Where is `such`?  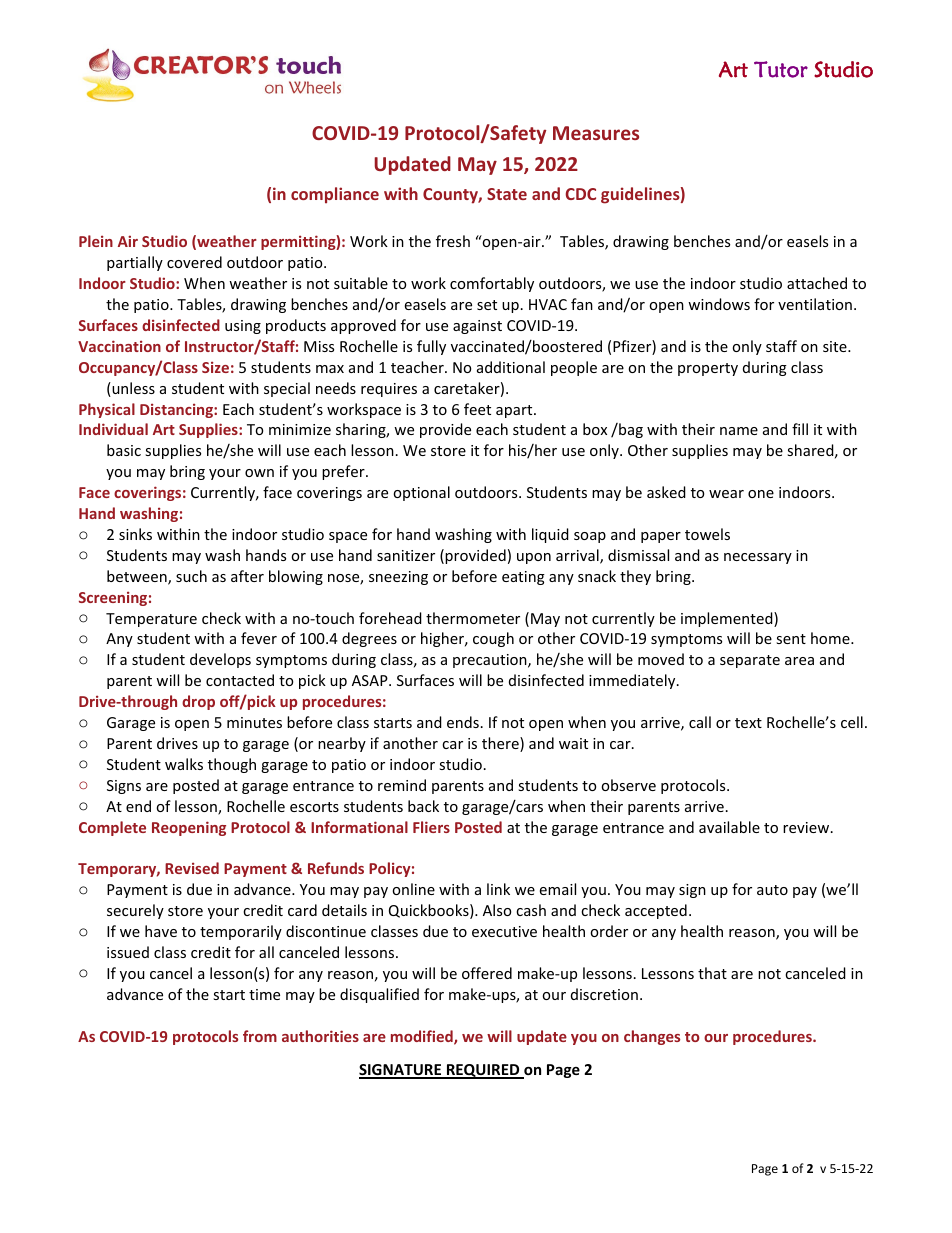
such is located at coordinates (191, 576).
